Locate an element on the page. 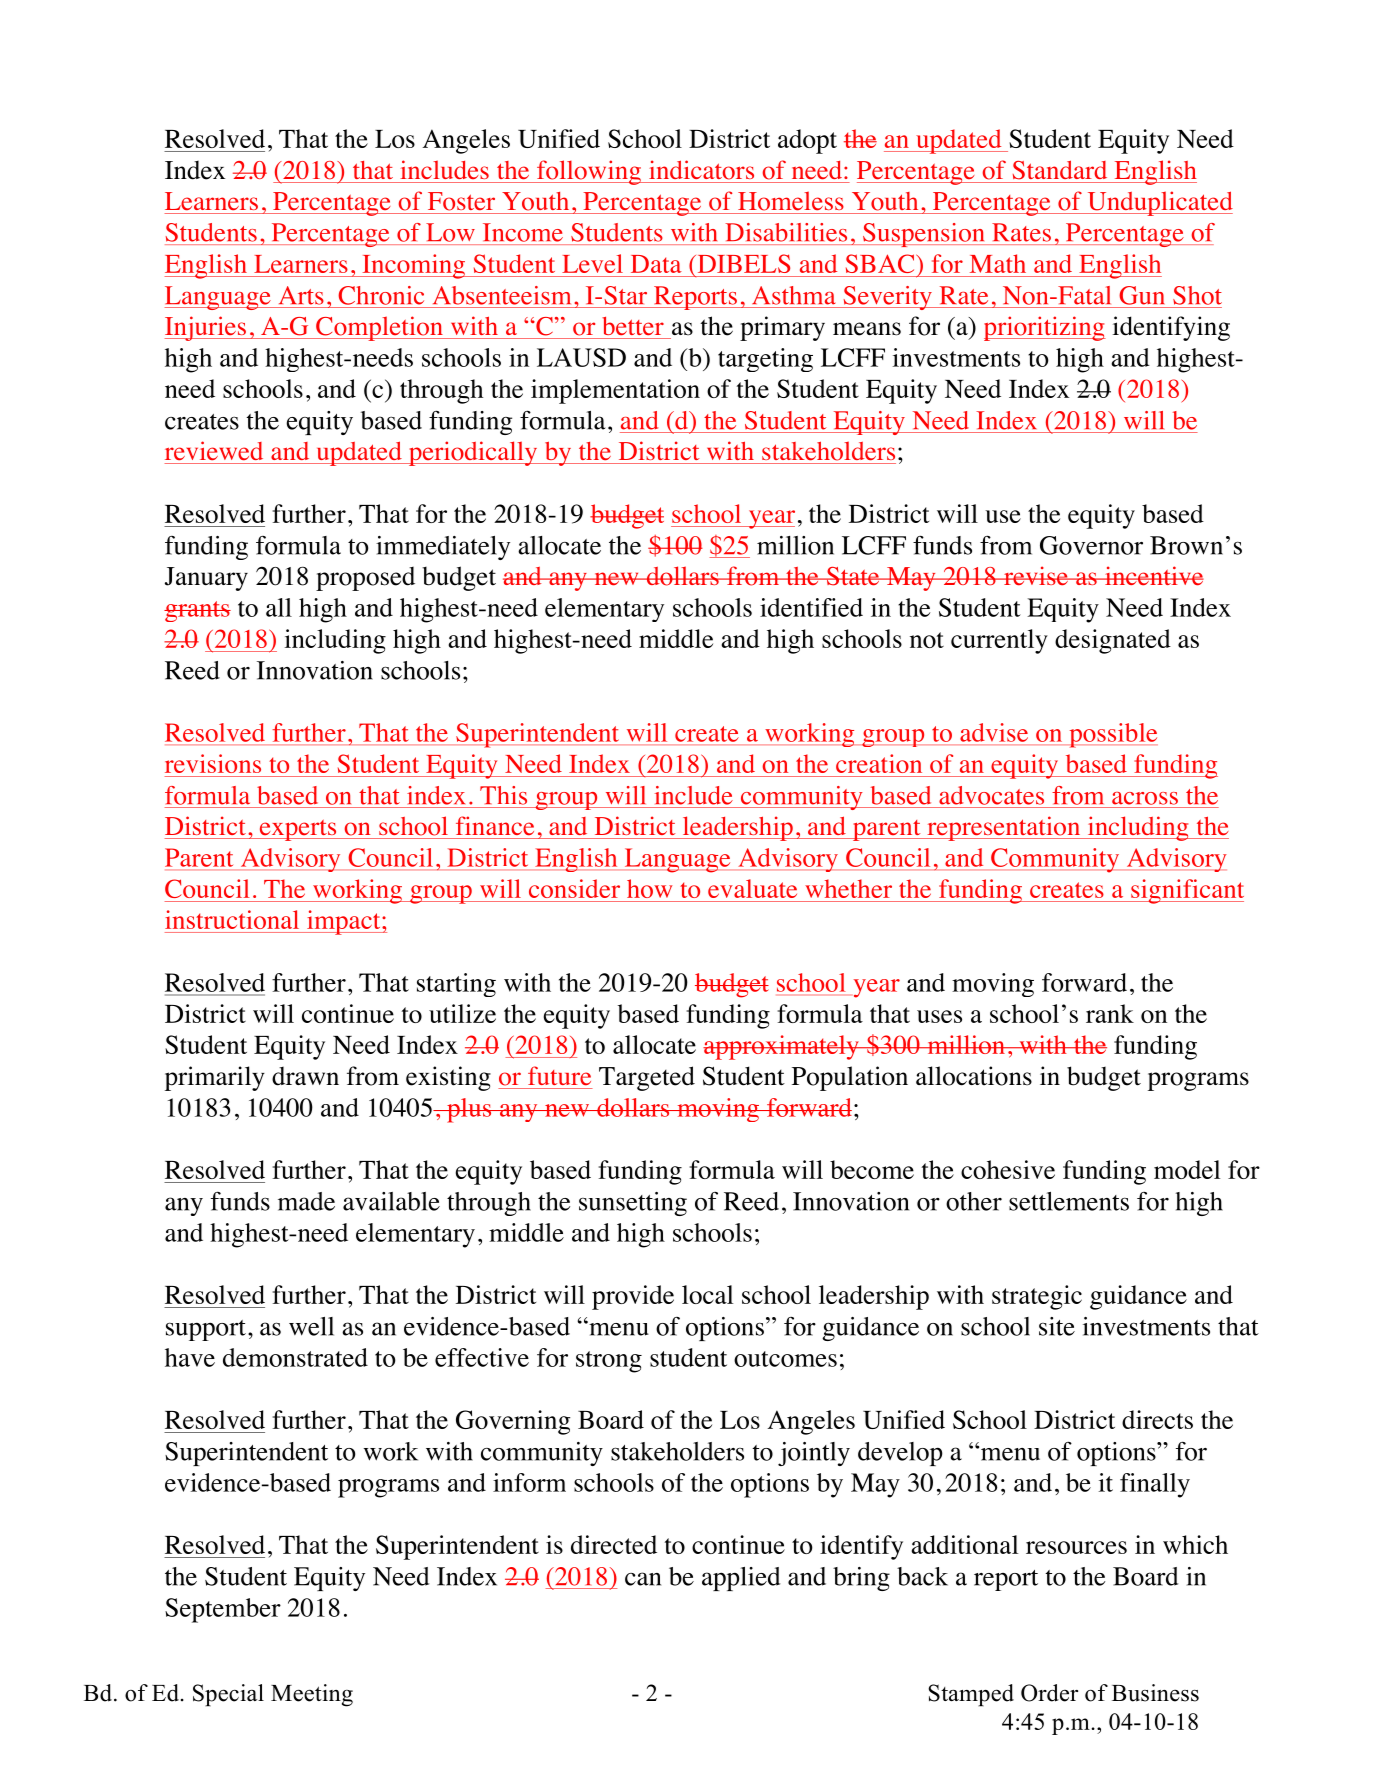 The height and width of the document is (1786, 1380). how is located at coordinates (649, 888).
